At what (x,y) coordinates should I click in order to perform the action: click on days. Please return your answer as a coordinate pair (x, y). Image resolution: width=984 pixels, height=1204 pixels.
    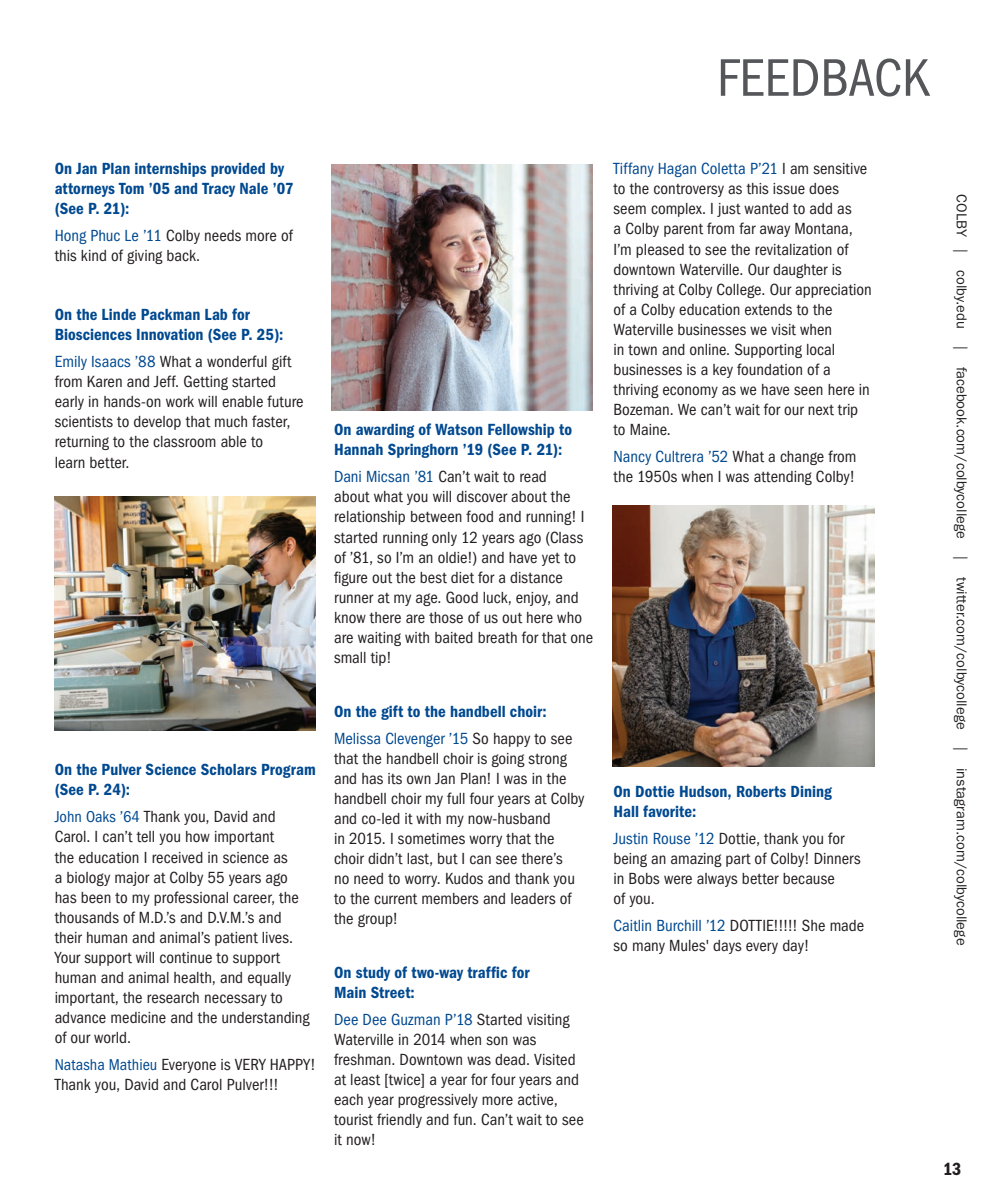
    Looking at the image, I should click on (727, 947).
